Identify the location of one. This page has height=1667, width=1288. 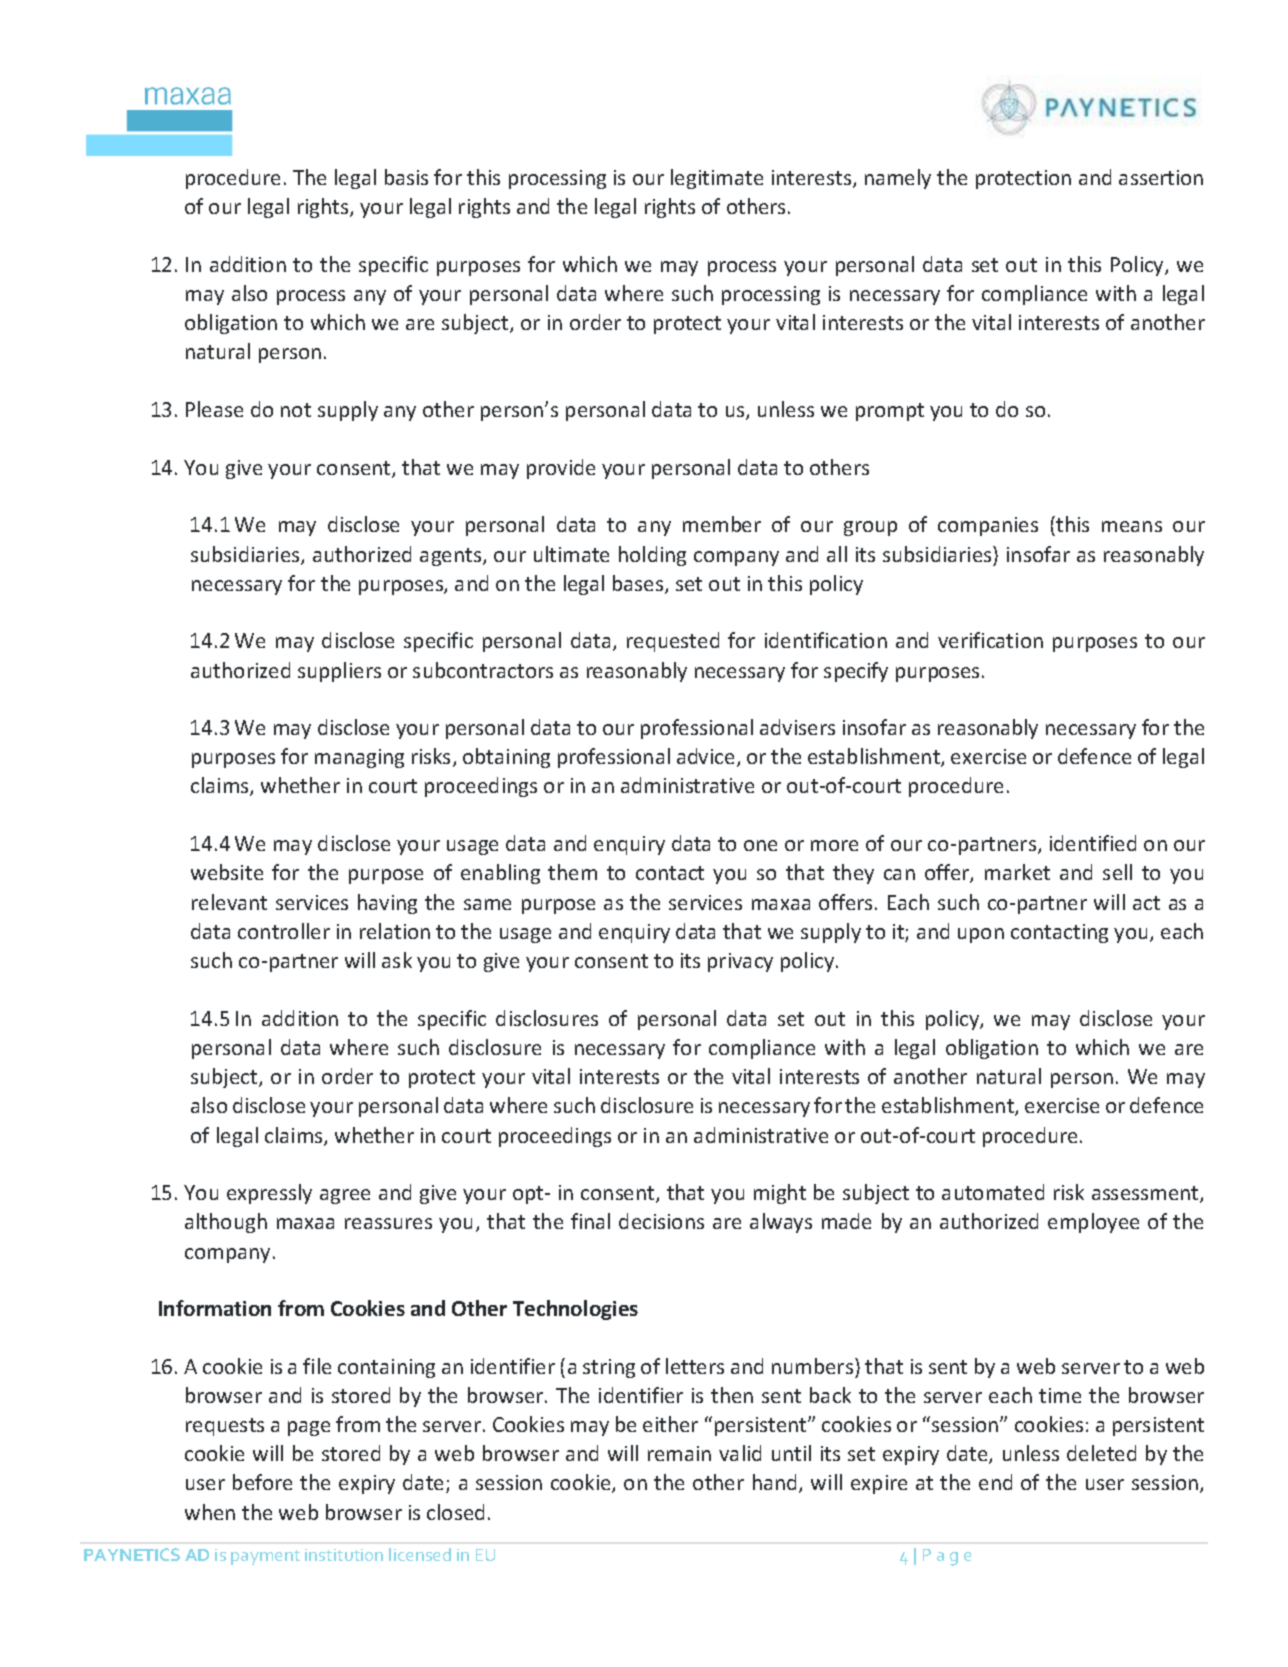
(760, 845).
